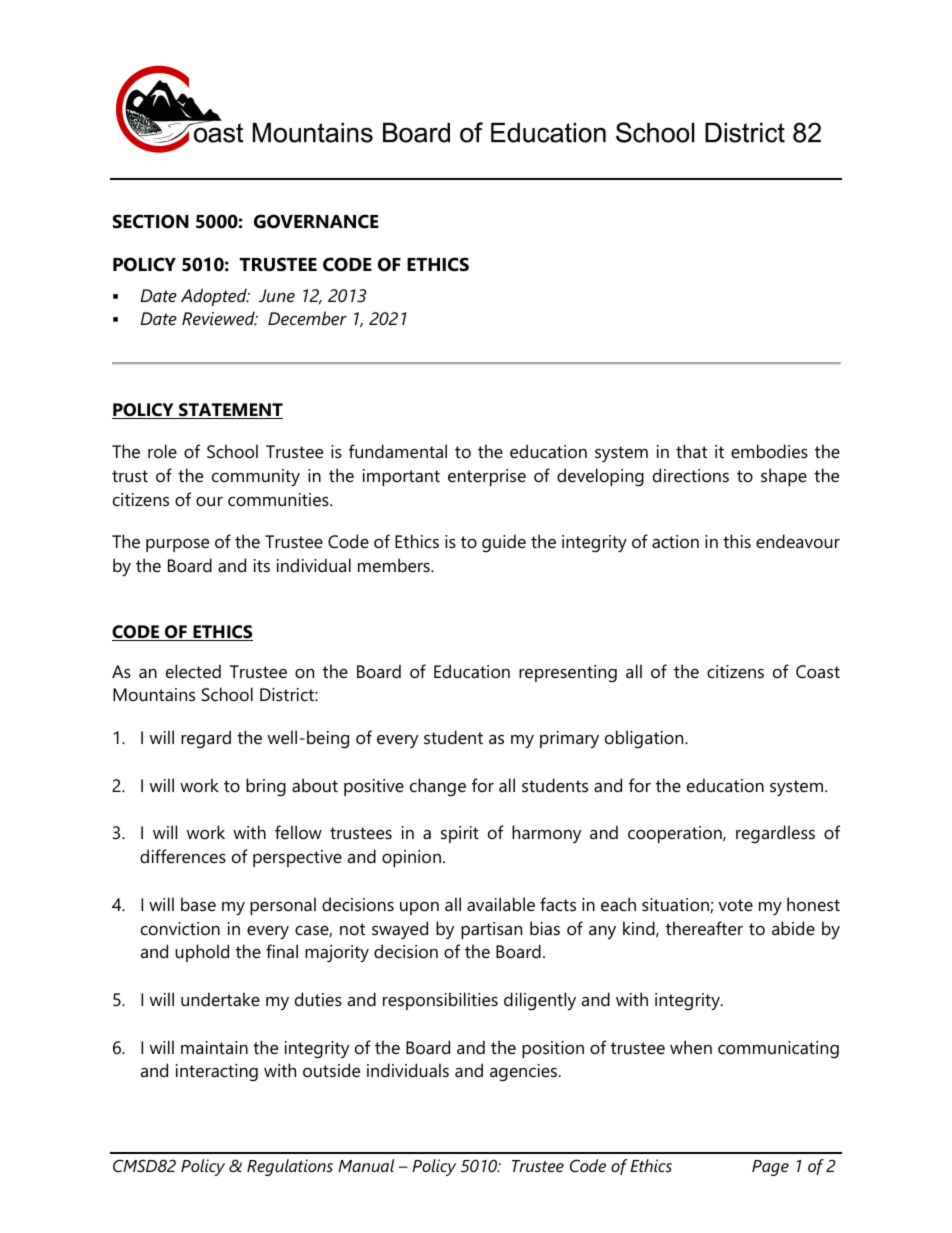 Image resolution: width=952 pixels, height=1233 pixels. Describe the element at coordinates (818, 672) in the screenshot. I see `Coast` at that location.
